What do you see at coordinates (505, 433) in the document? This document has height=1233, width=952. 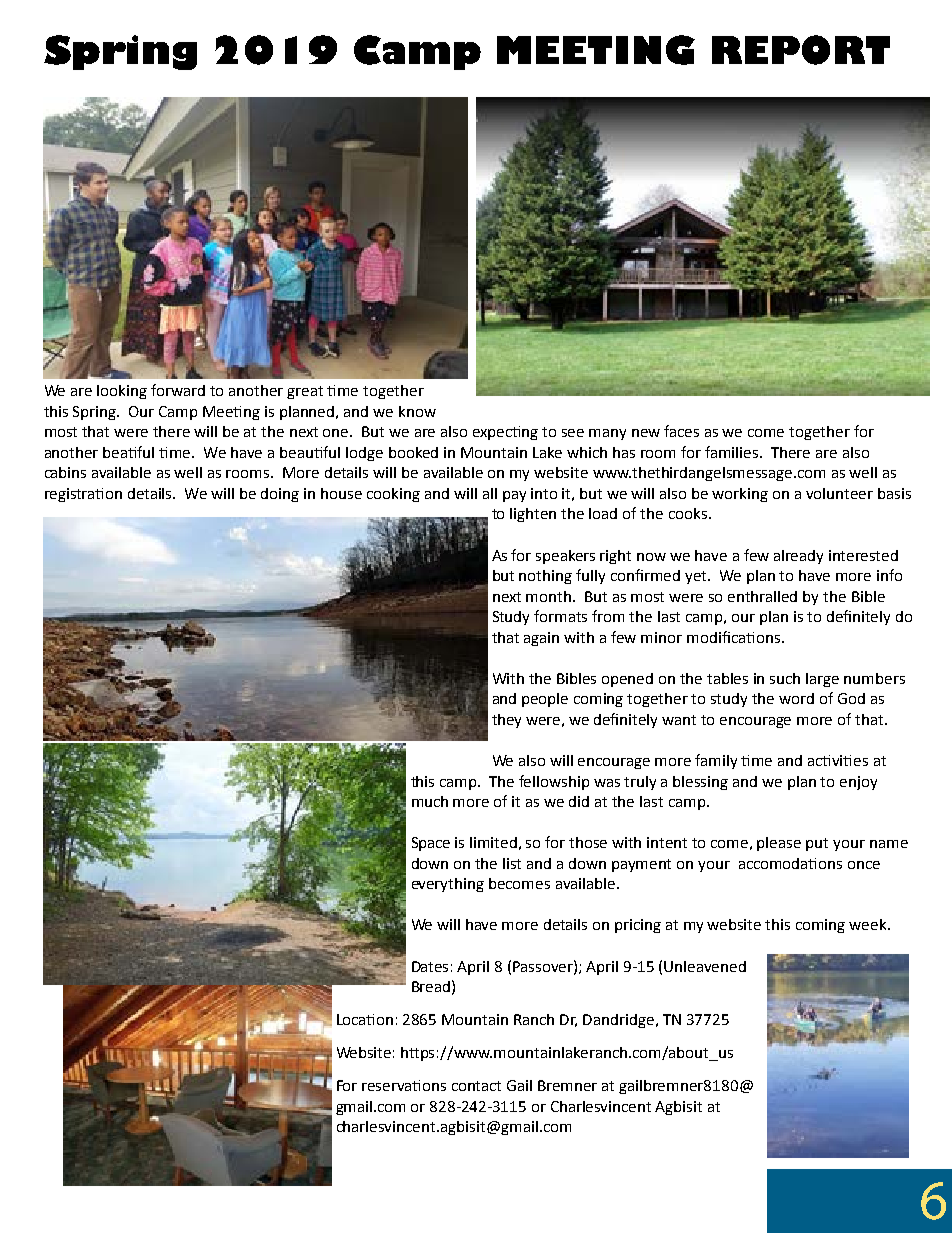 I see `expecting` at bounding box center [505, 433].
